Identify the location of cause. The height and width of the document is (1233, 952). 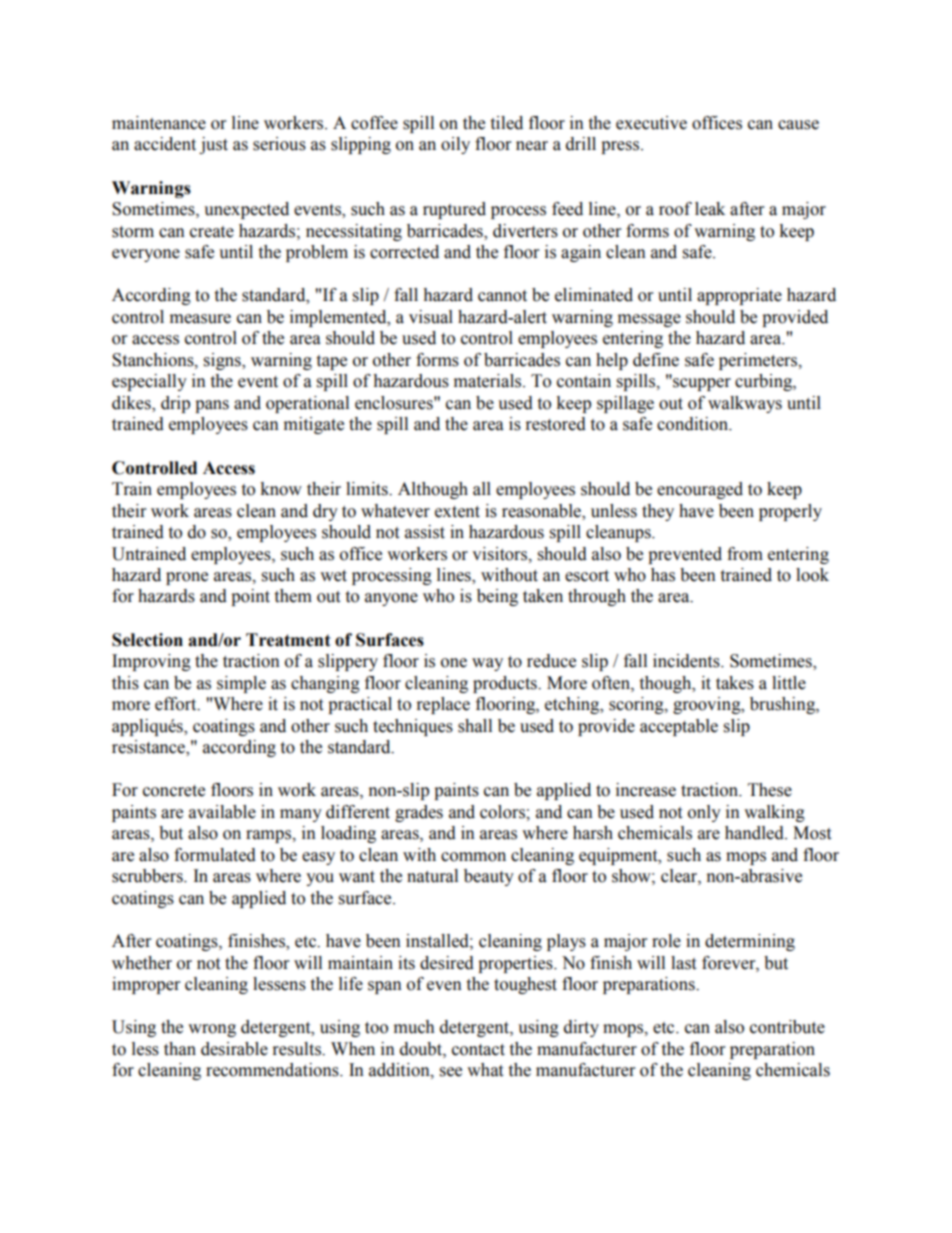
(798, 125).
